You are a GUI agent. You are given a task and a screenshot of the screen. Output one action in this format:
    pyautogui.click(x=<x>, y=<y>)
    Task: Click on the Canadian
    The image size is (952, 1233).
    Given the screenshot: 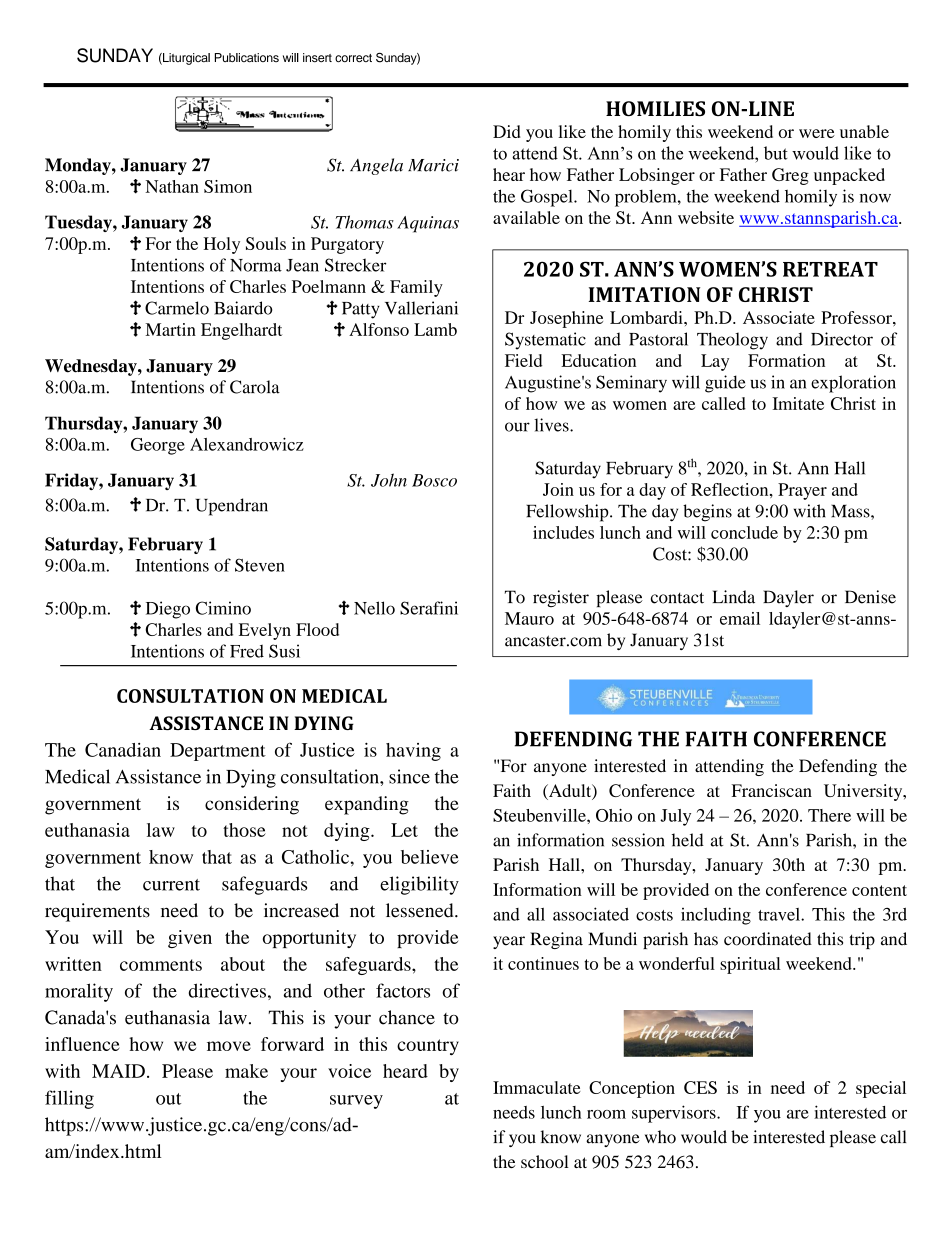 What is the action you would take?
    pyautogui.click(x=123, y=750)
